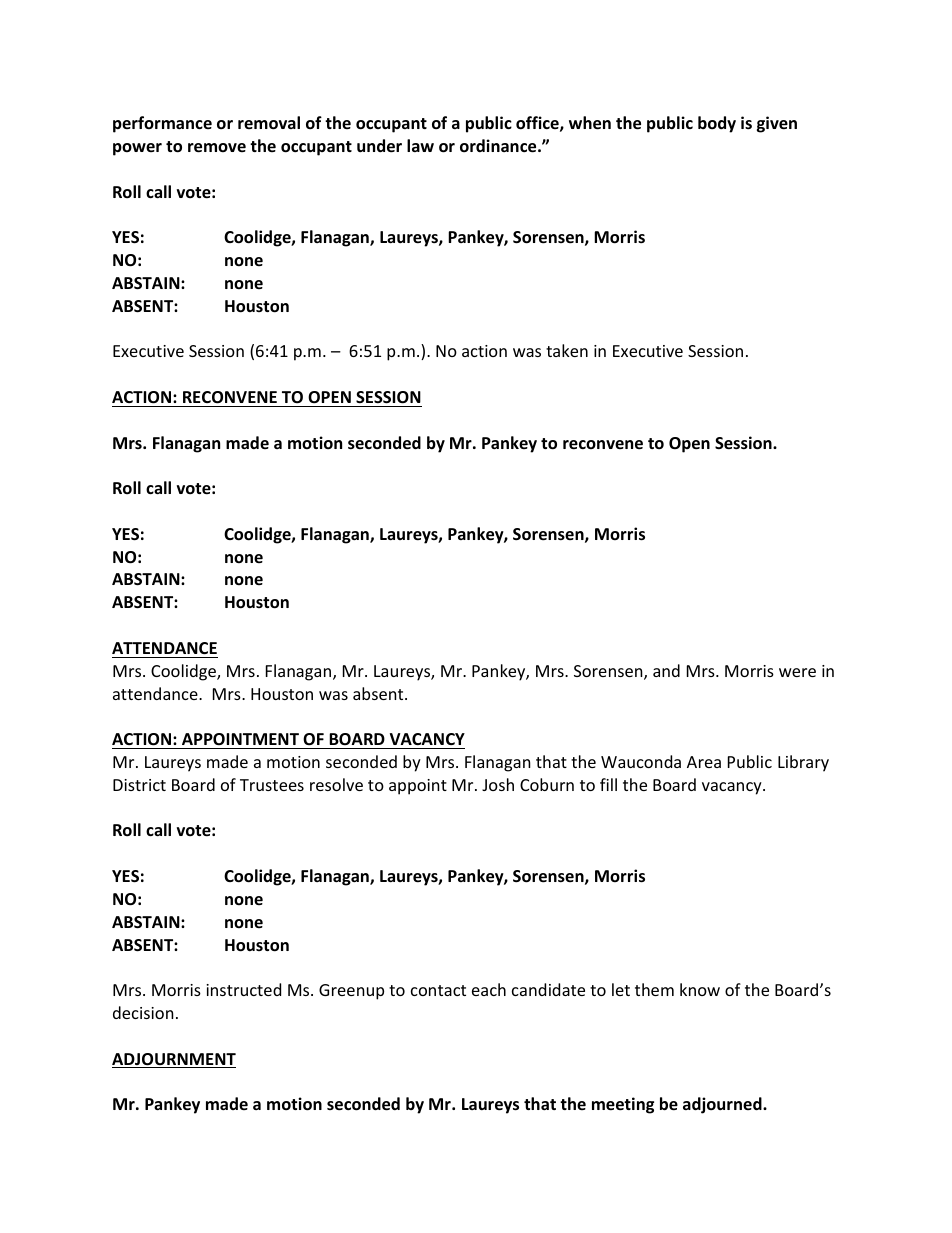 The width and height of the page is (952, 1233). What do you see at coordinates (717, 124) in the page?
I see `body` at bounding box center [717, 124].
